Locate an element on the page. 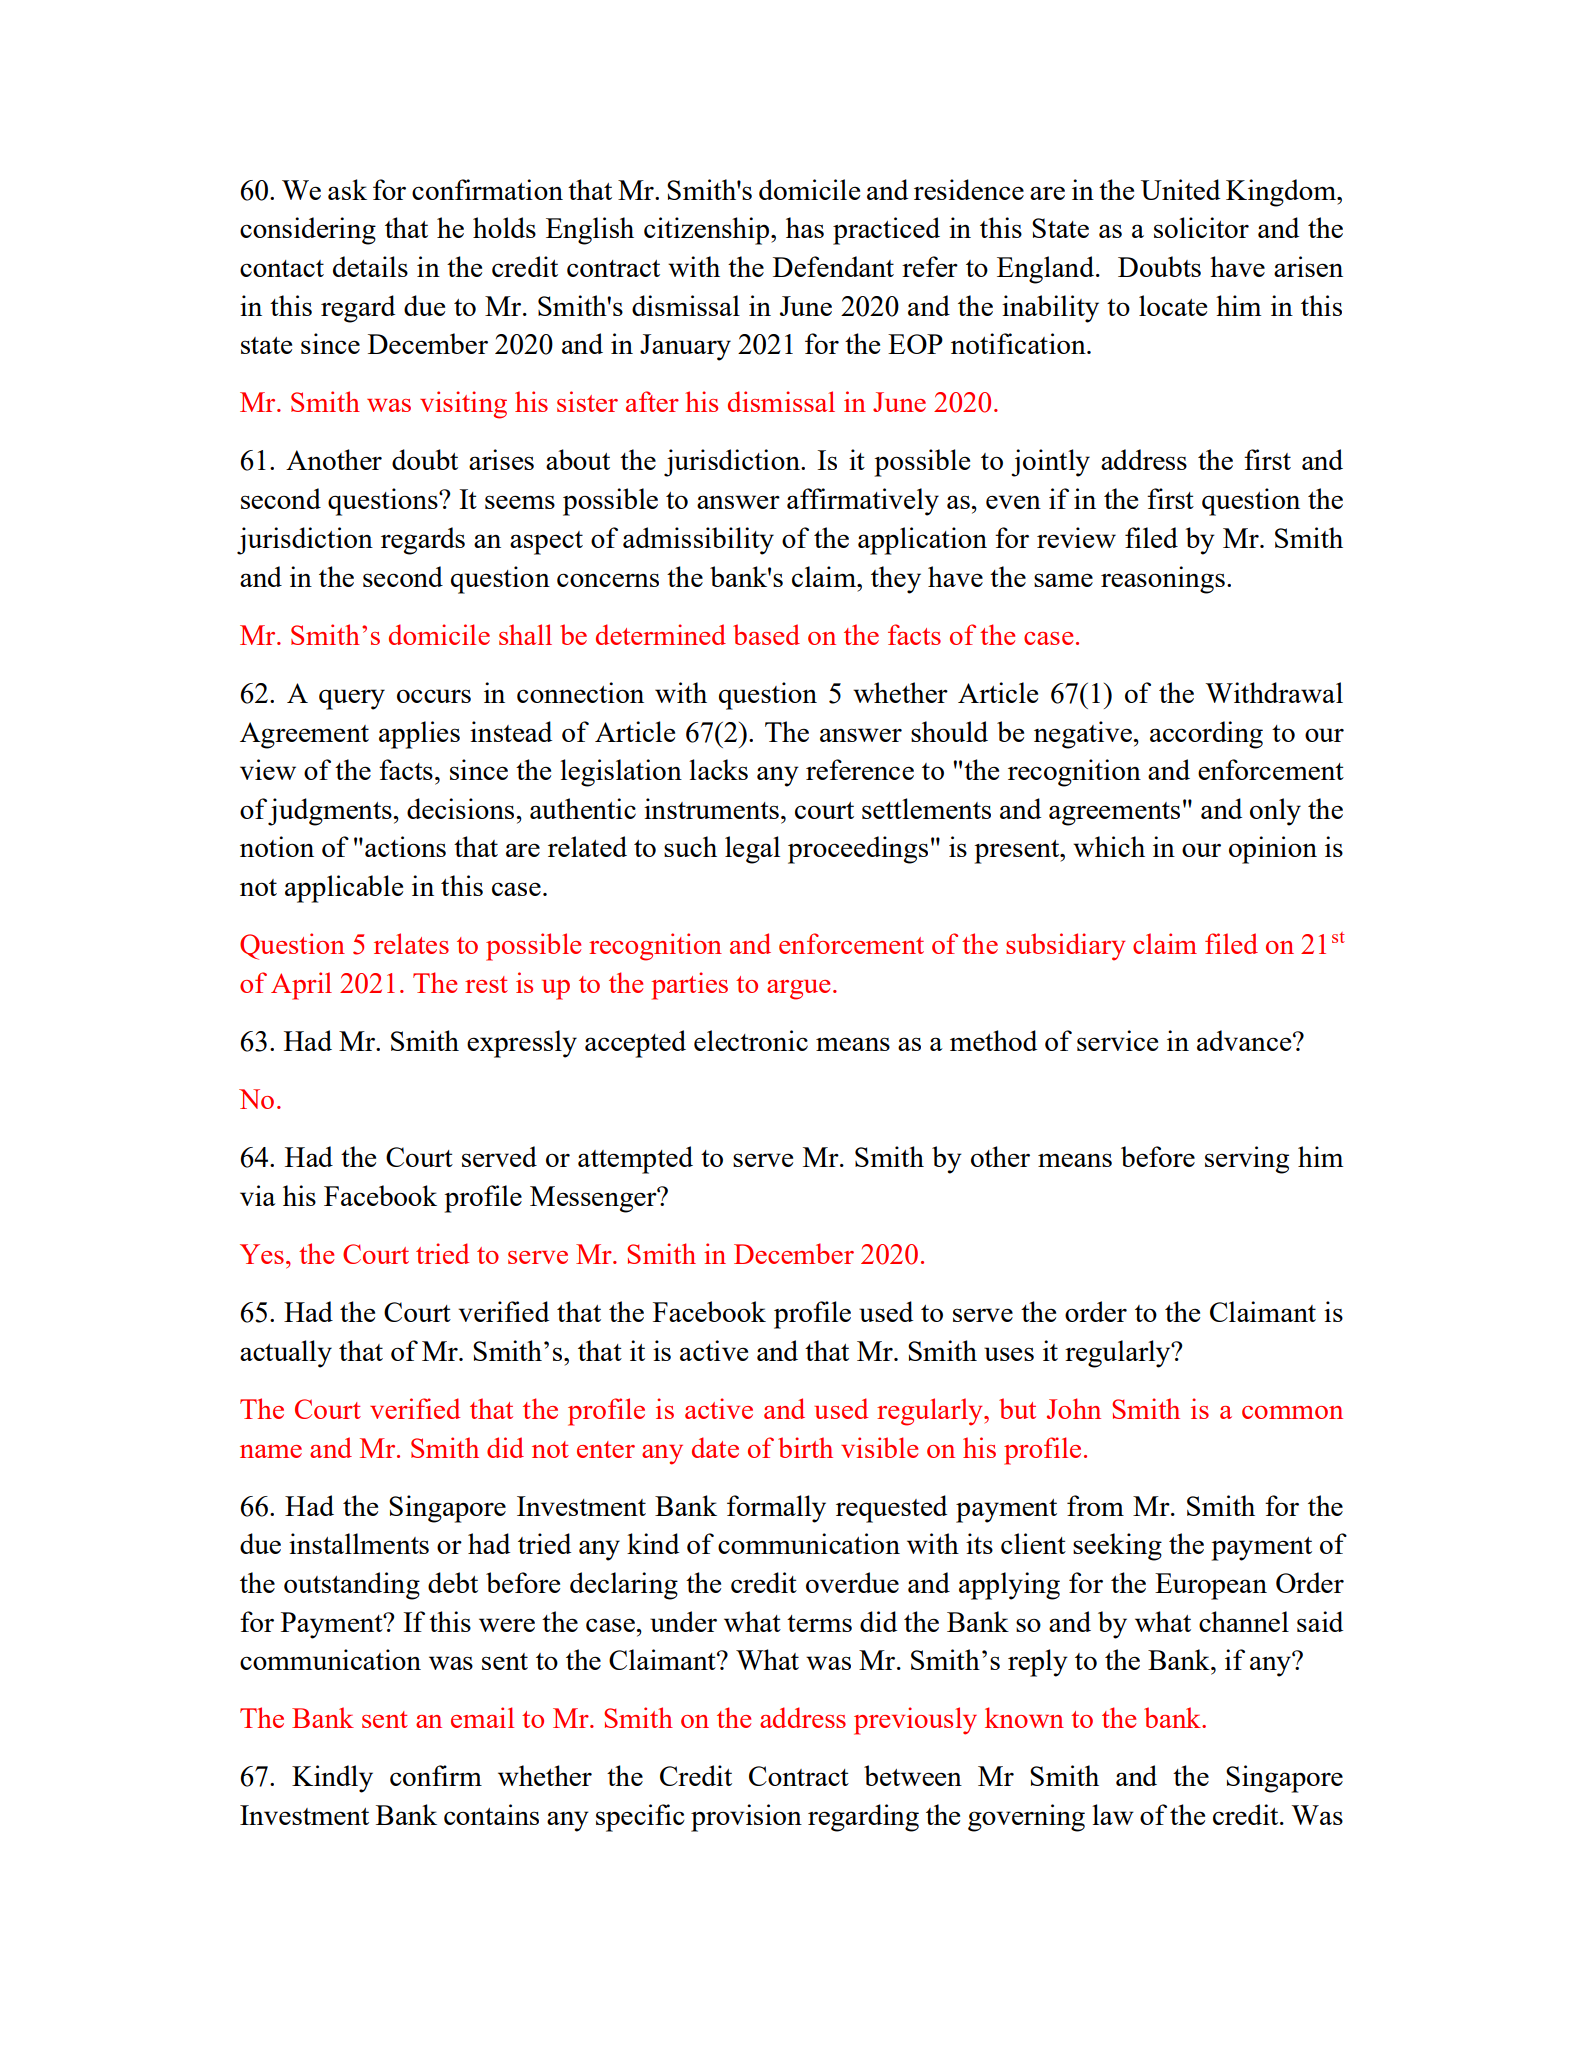  provision is located at coordinates (746, 1818).
